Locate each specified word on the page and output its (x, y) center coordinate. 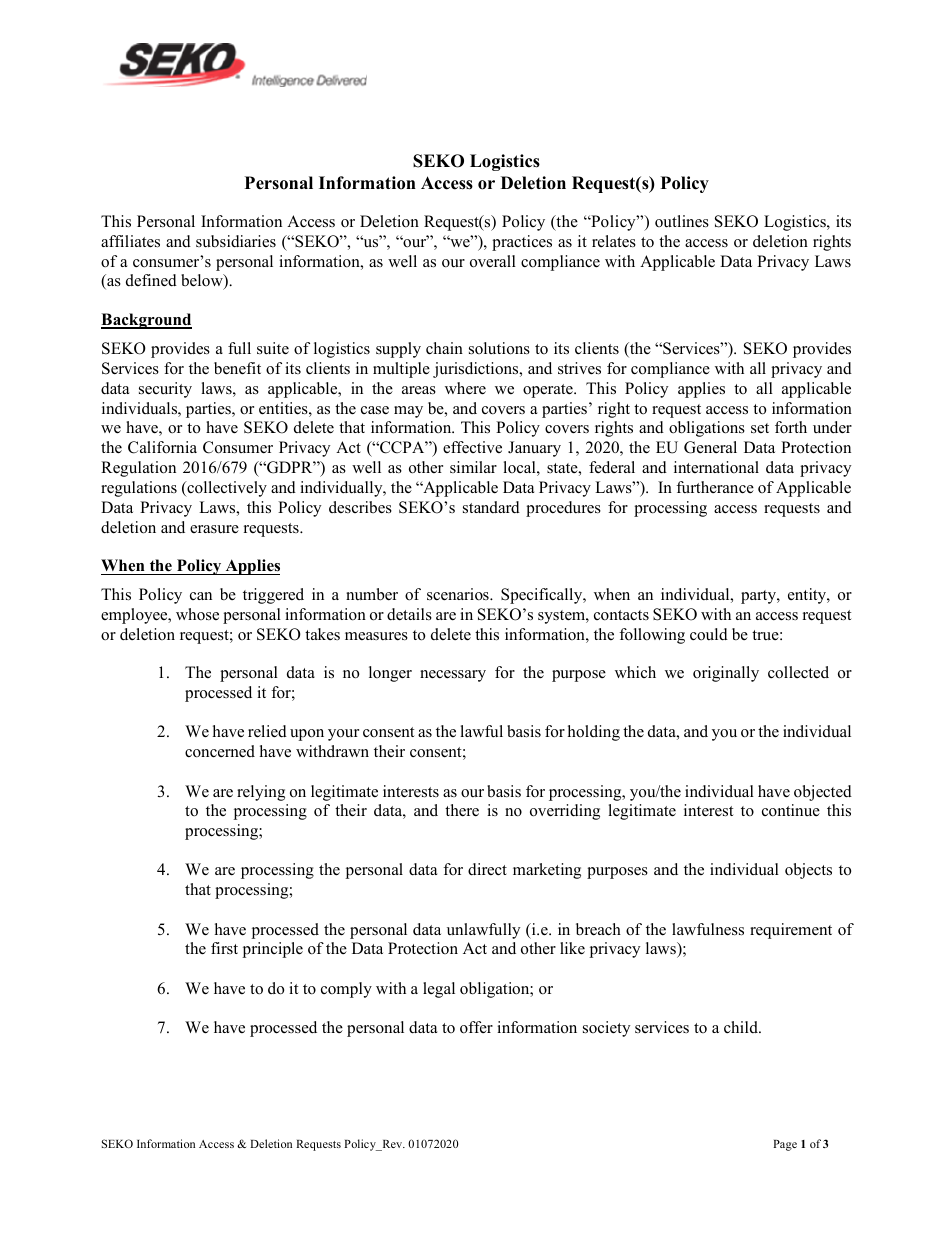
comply (346, 990)
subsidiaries (236, 241)
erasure (214, 529)
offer (476, 1027)
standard (491, 507)
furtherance (715, 487)
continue (791, 810)
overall (493, 261)
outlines (682, 221)
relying (261, 793)
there (462, 810)
